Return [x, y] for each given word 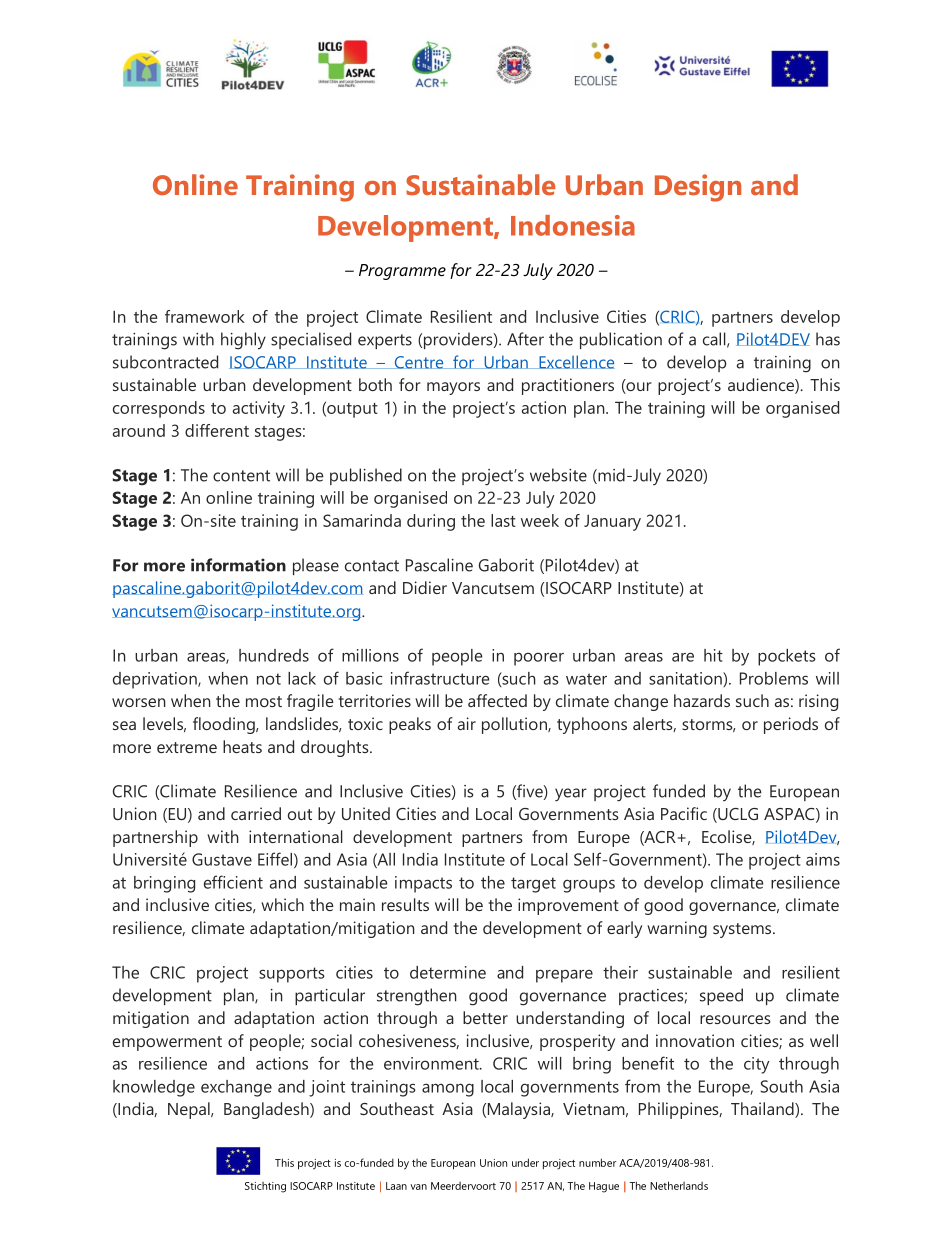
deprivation [156, 680]
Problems [774, 678]
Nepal [190, 1110]
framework [205, 316]
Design [698, 188]
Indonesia [573, 225]
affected [497, 700]
